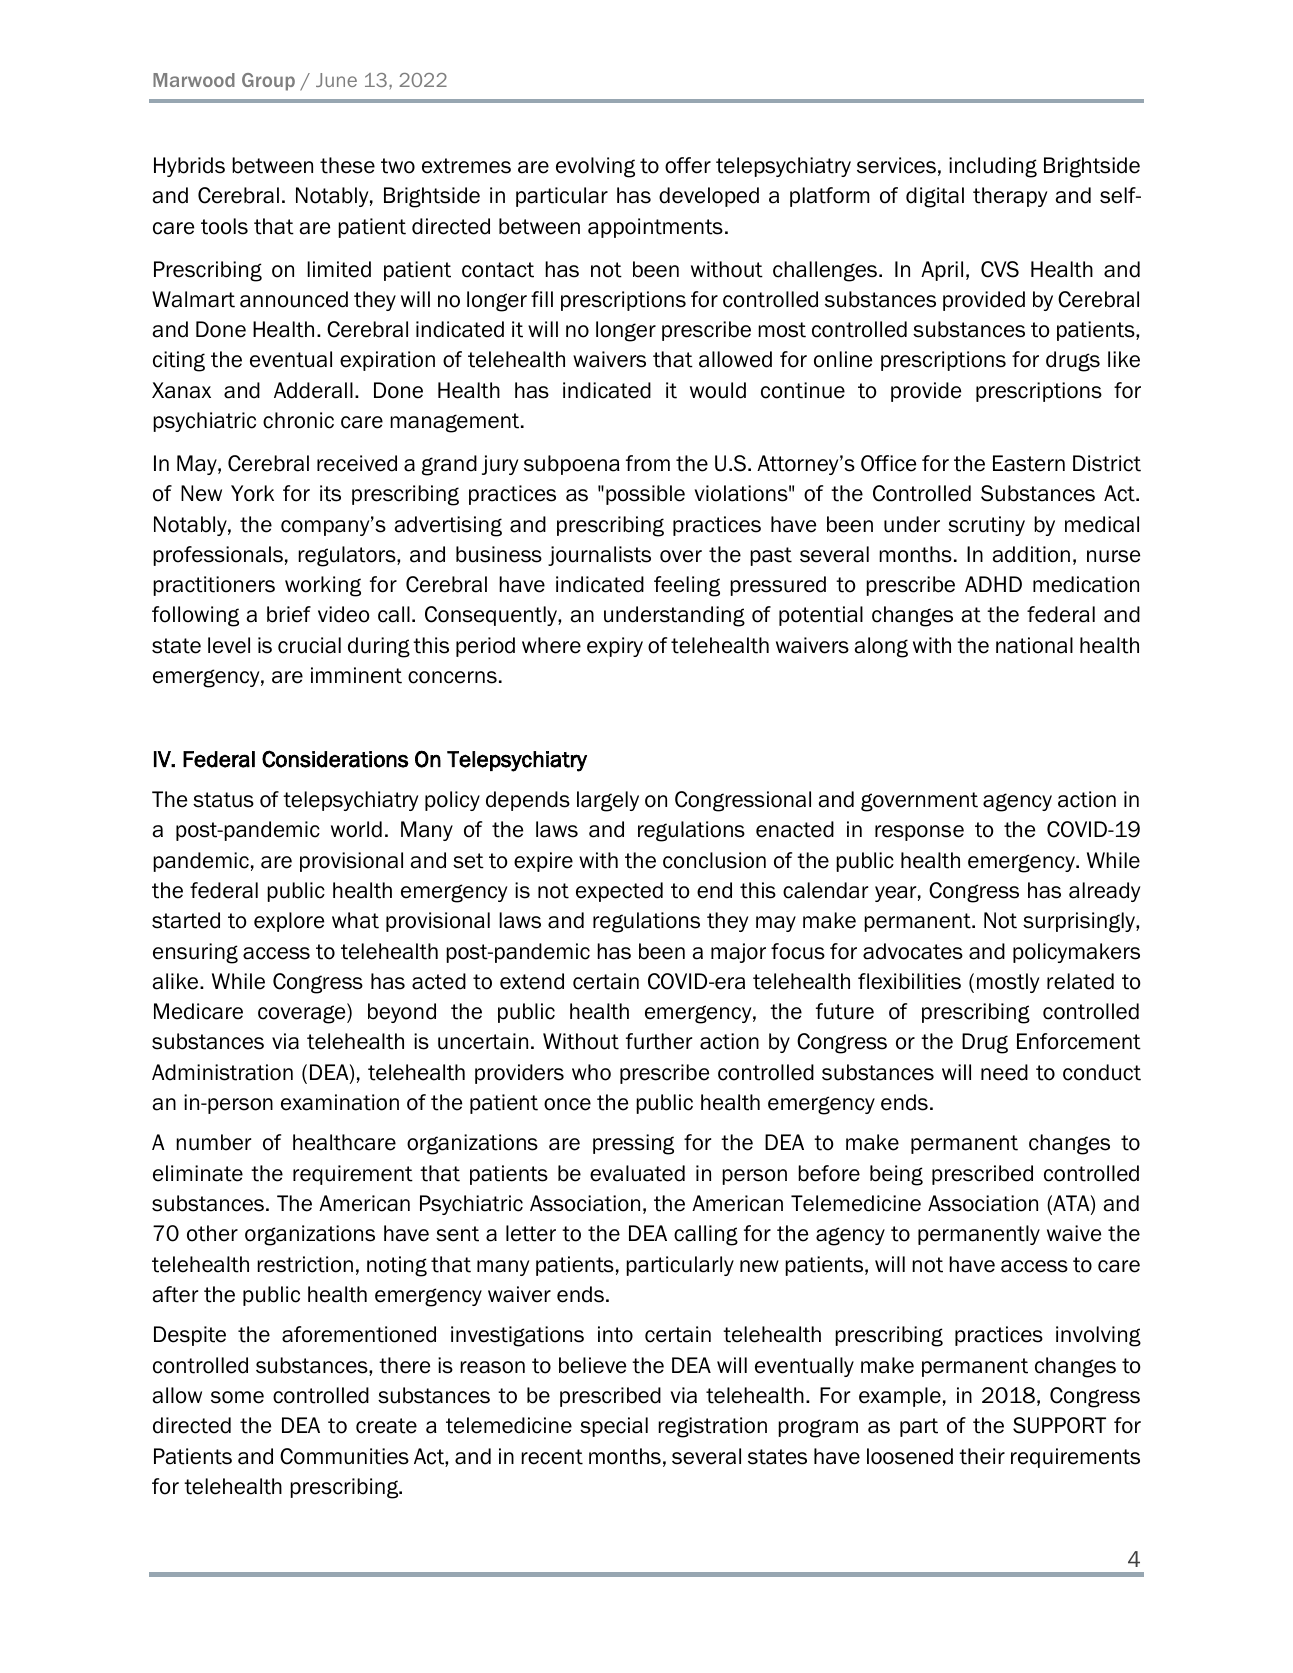 This page has height=1673, width=1293. What do you see at coordinates (614, 1427) in the page?
I see `special` at bounding box center [614, 1427].
